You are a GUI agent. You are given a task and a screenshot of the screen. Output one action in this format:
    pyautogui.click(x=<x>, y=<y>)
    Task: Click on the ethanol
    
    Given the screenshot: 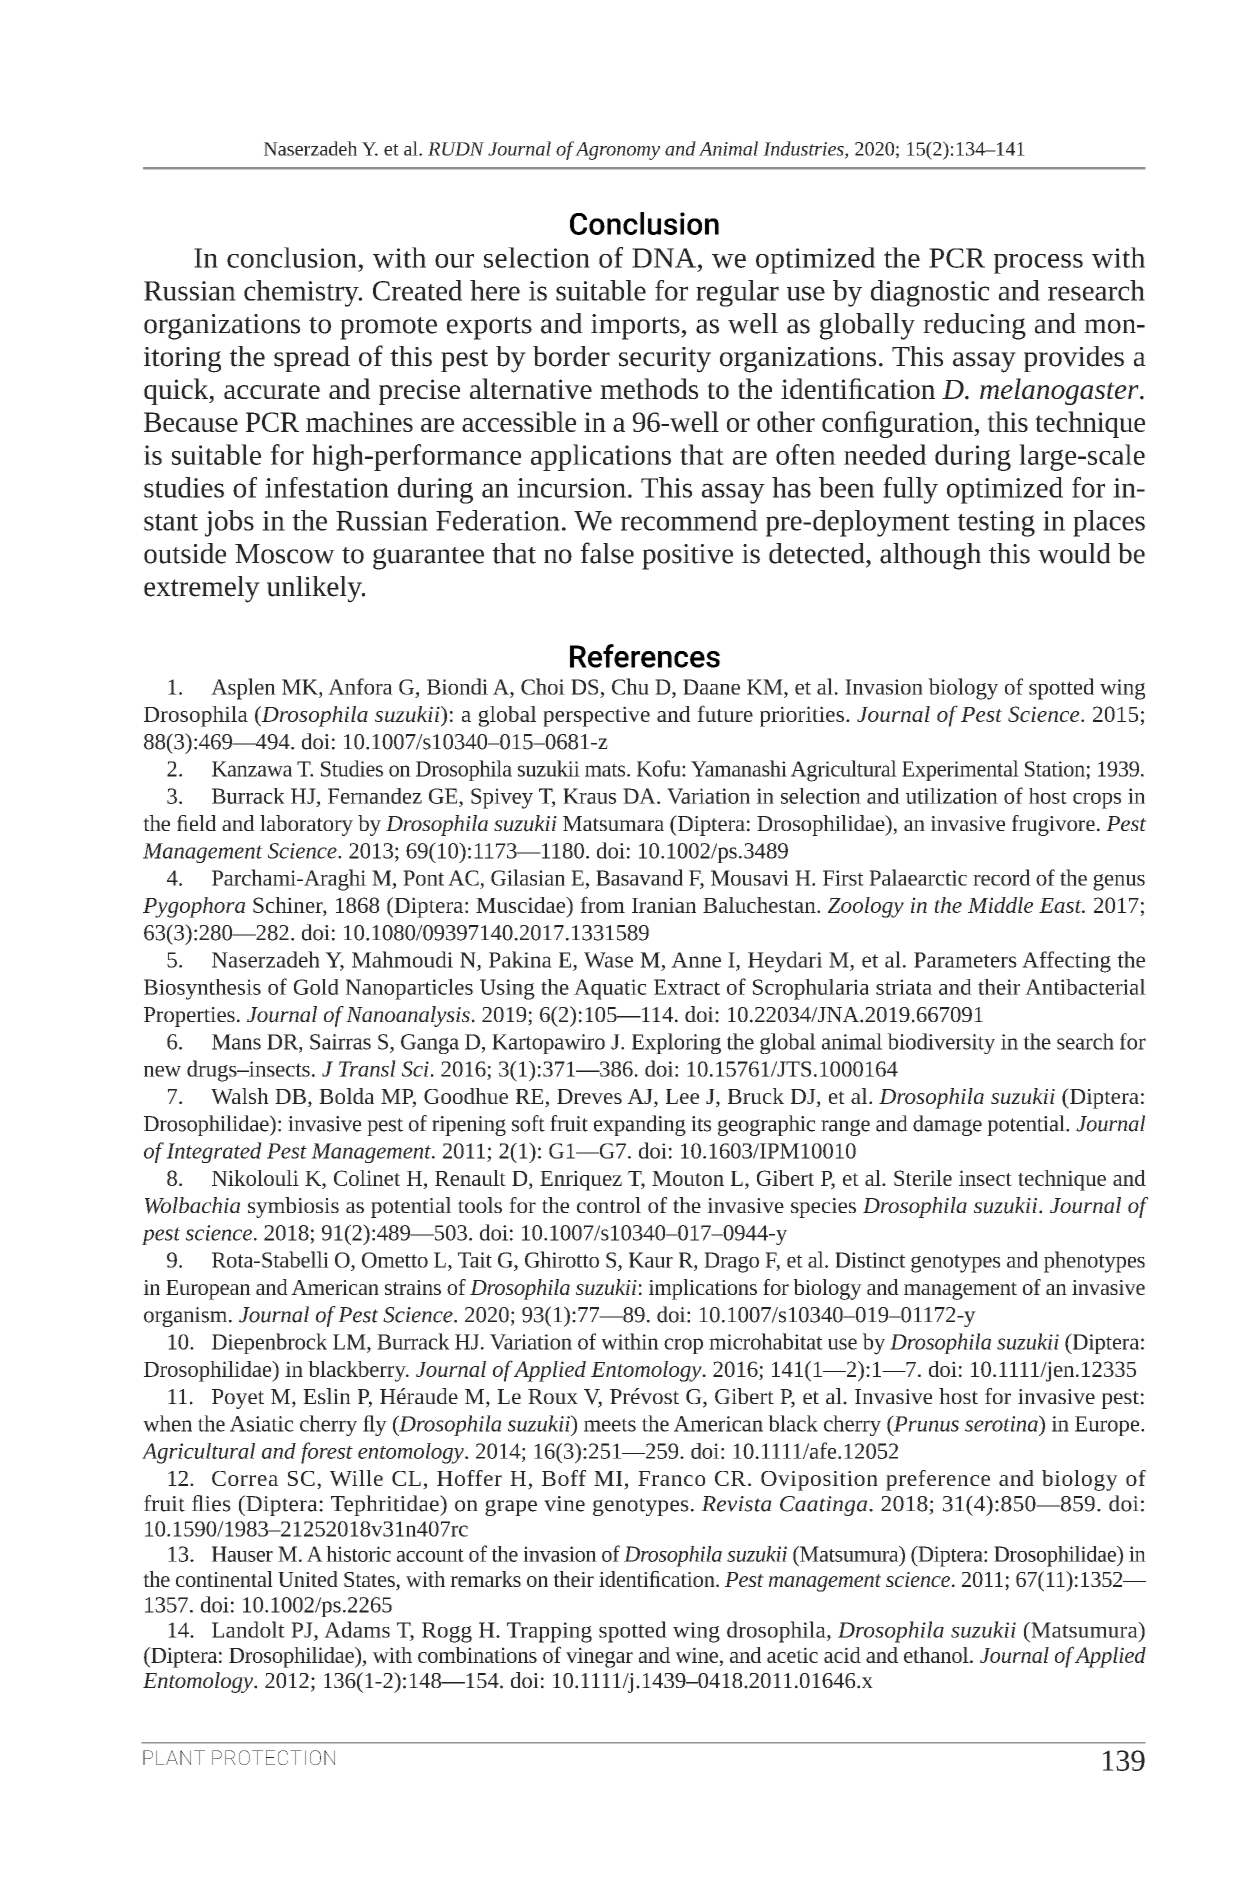 What is the action you would take?
    pyautogui.click(x=937, y=1655)
